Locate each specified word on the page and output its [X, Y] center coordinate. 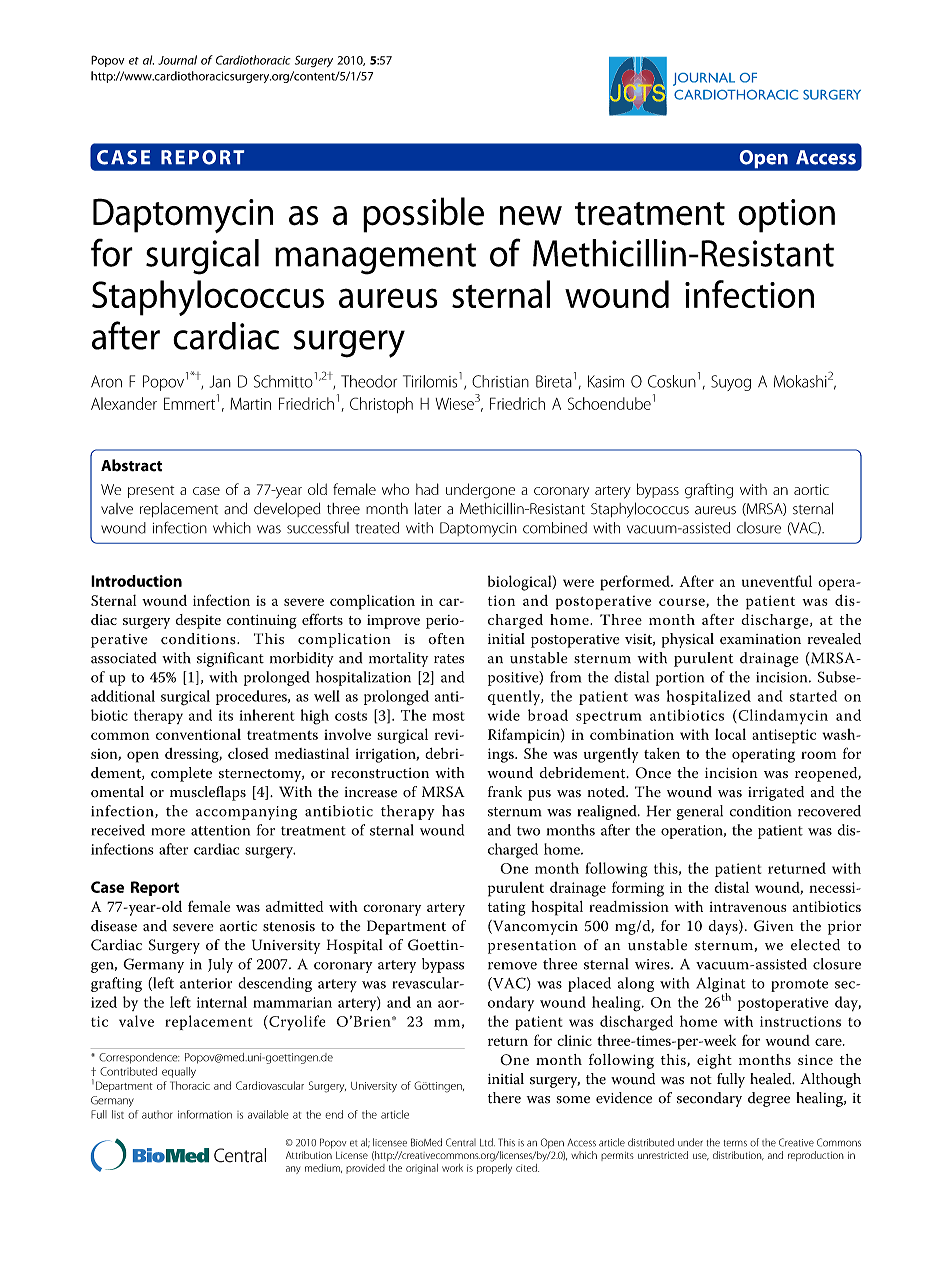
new [531, 216]
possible [423, 215]
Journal [177, 60]
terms [735, 1143]
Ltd [487, 1142]
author [157, 1114]
